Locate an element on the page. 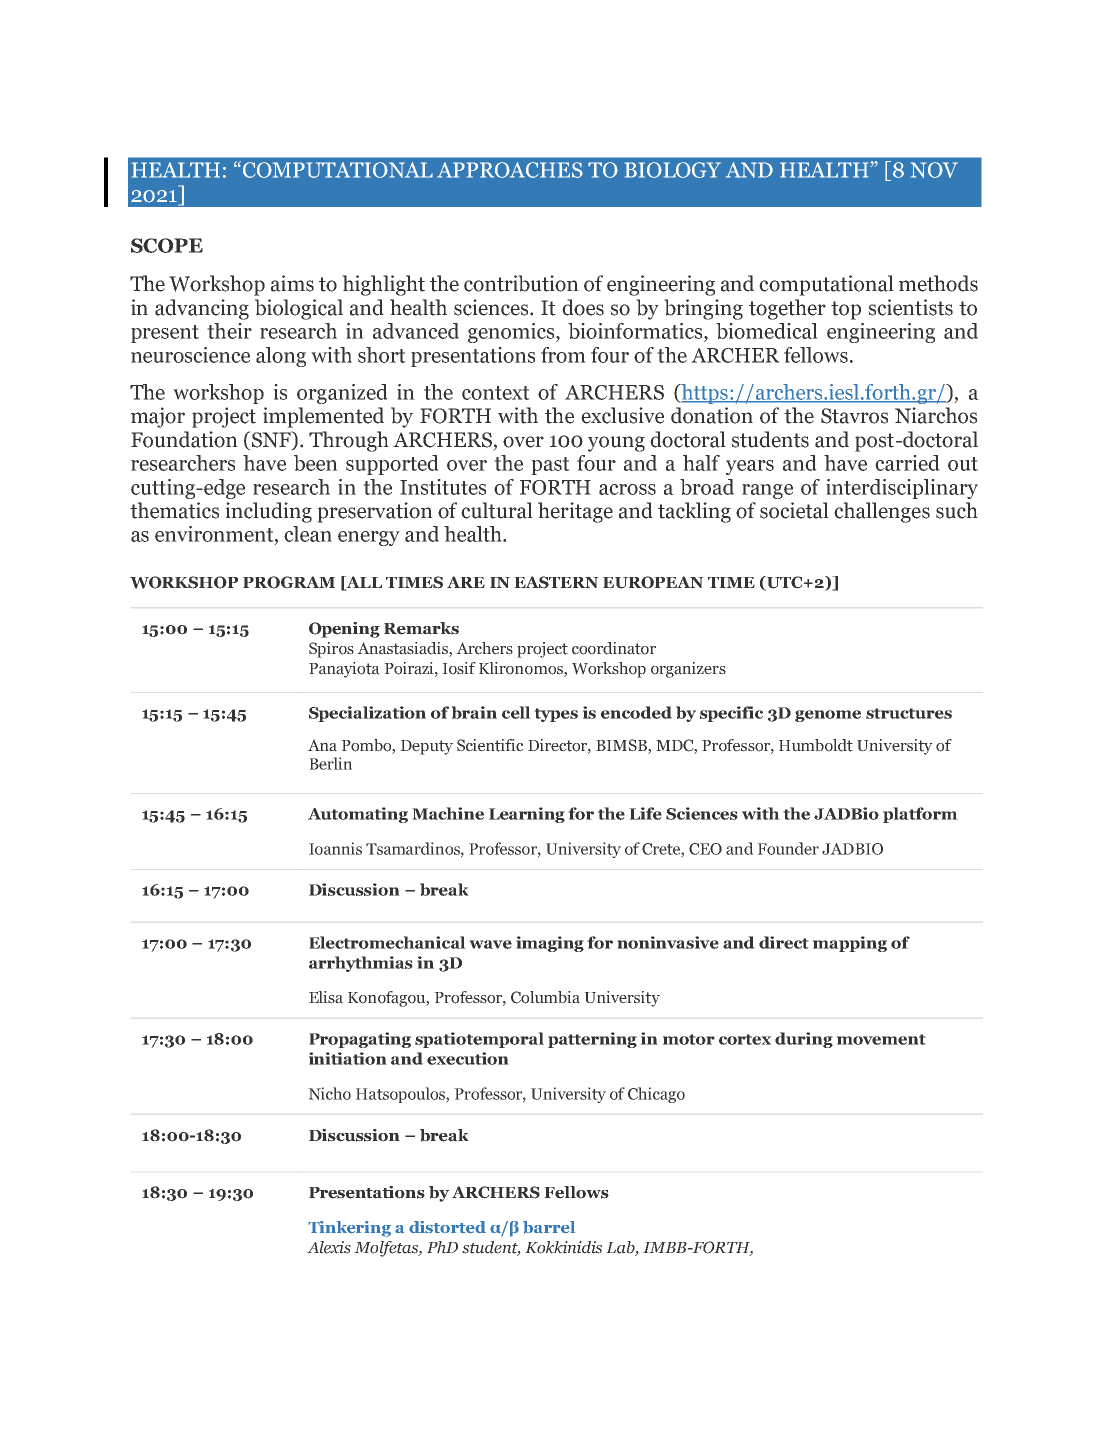  Elisa is located at coordinates (326, 997).
